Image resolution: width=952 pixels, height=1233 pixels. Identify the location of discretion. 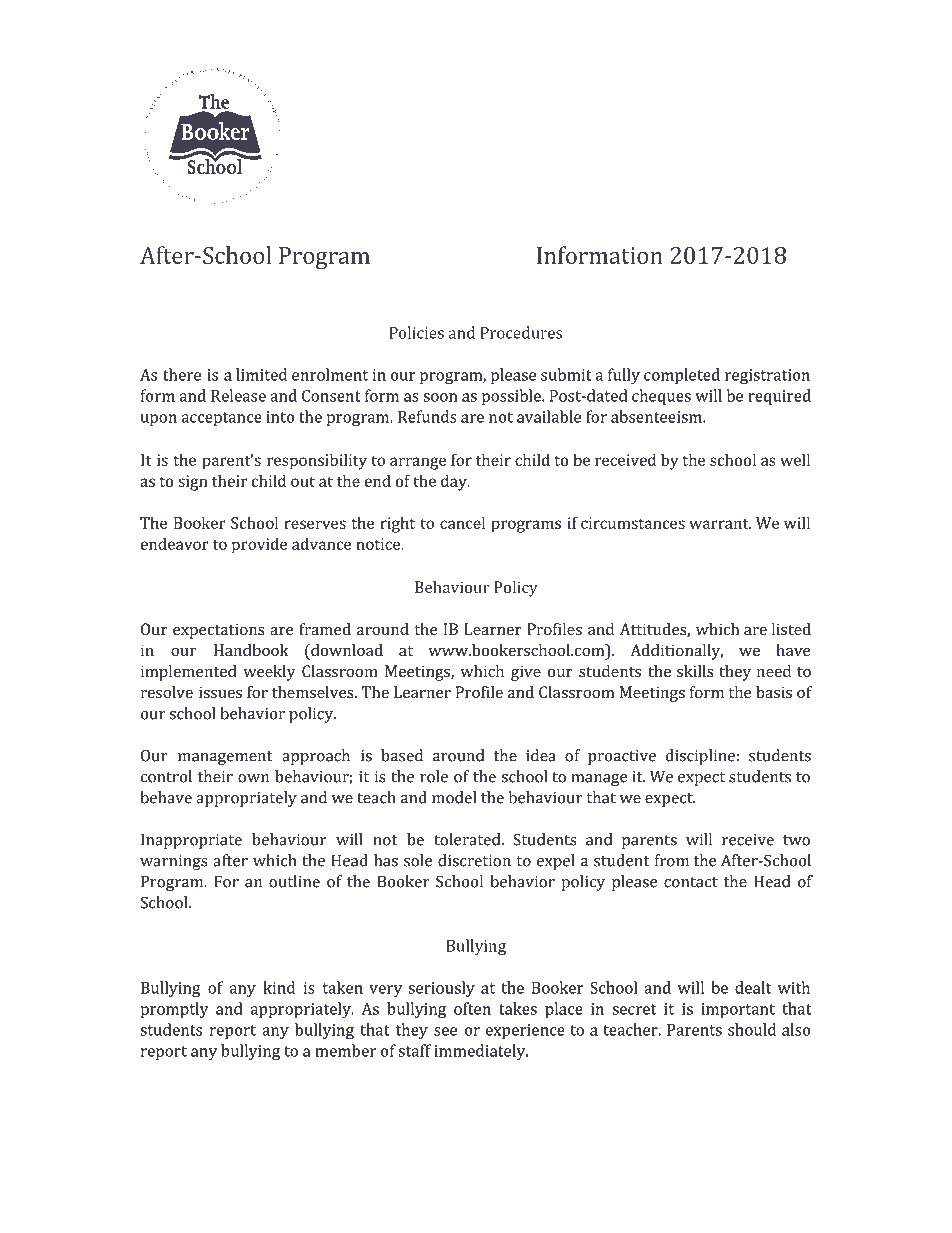
(474, 860).
